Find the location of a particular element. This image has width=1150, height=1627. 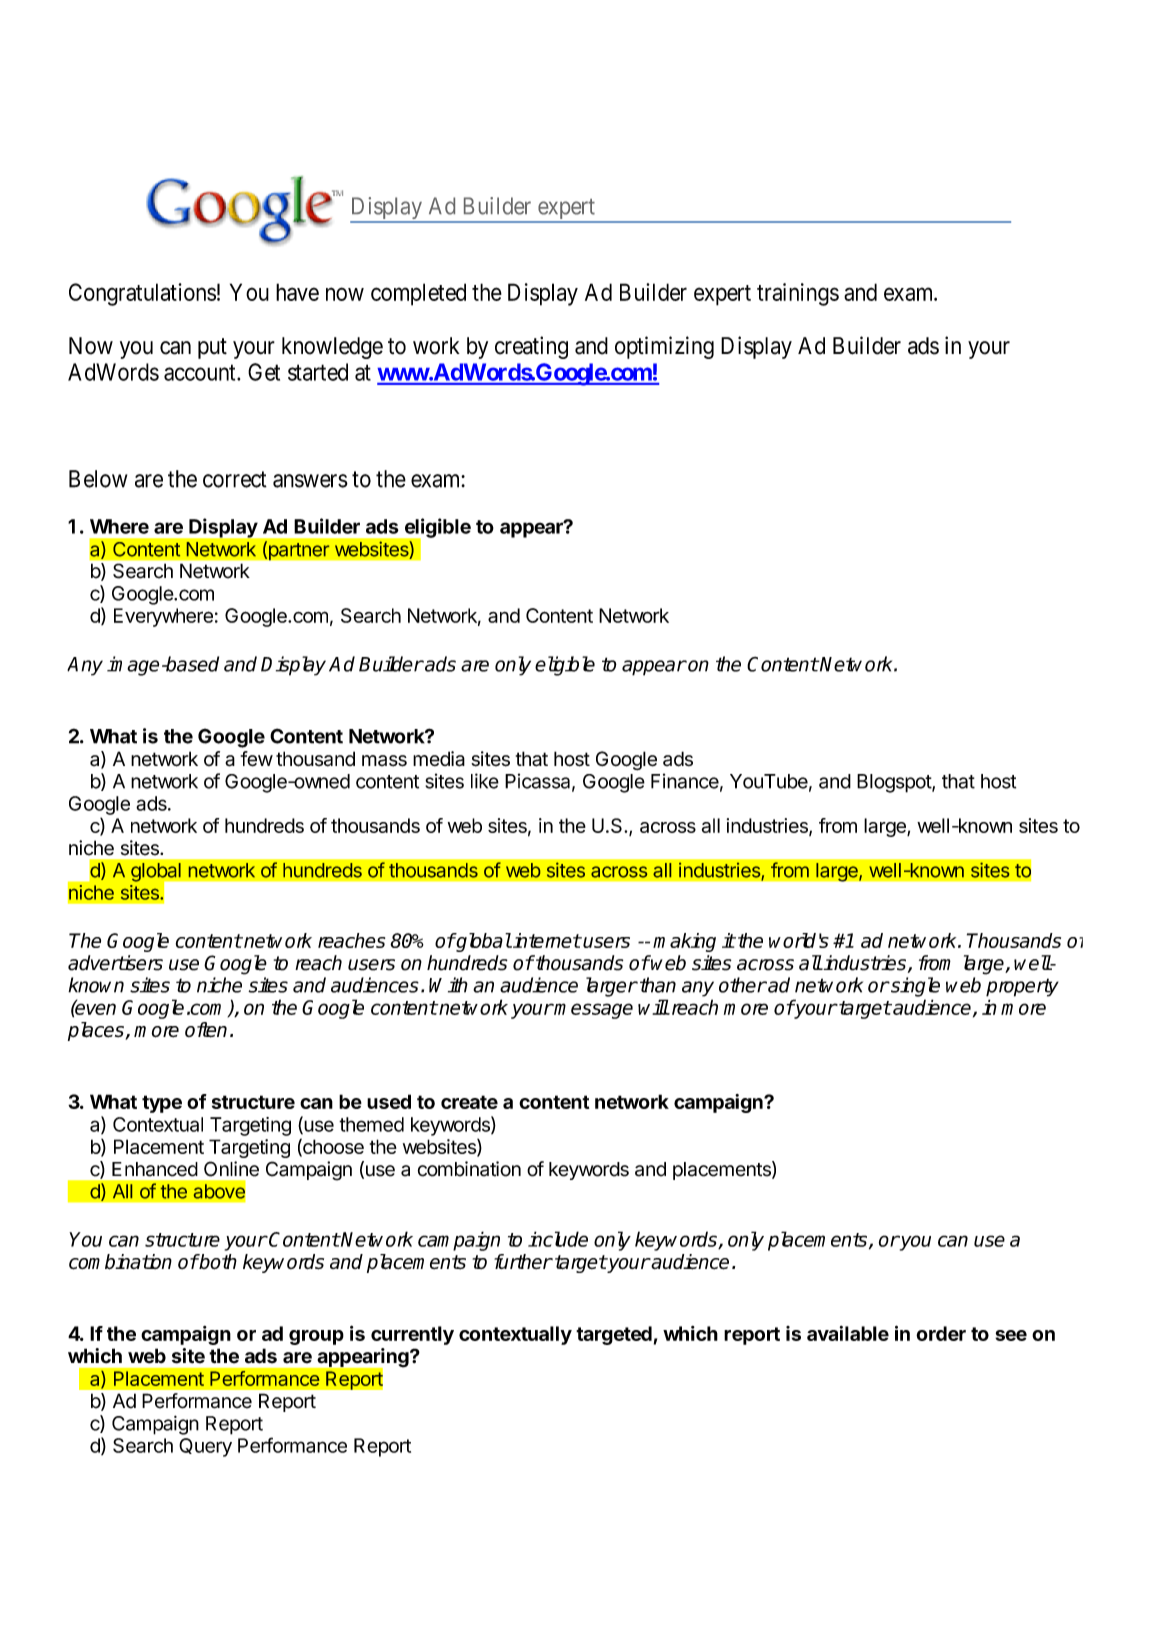

optimizing is located at coordinates (664, 347).
